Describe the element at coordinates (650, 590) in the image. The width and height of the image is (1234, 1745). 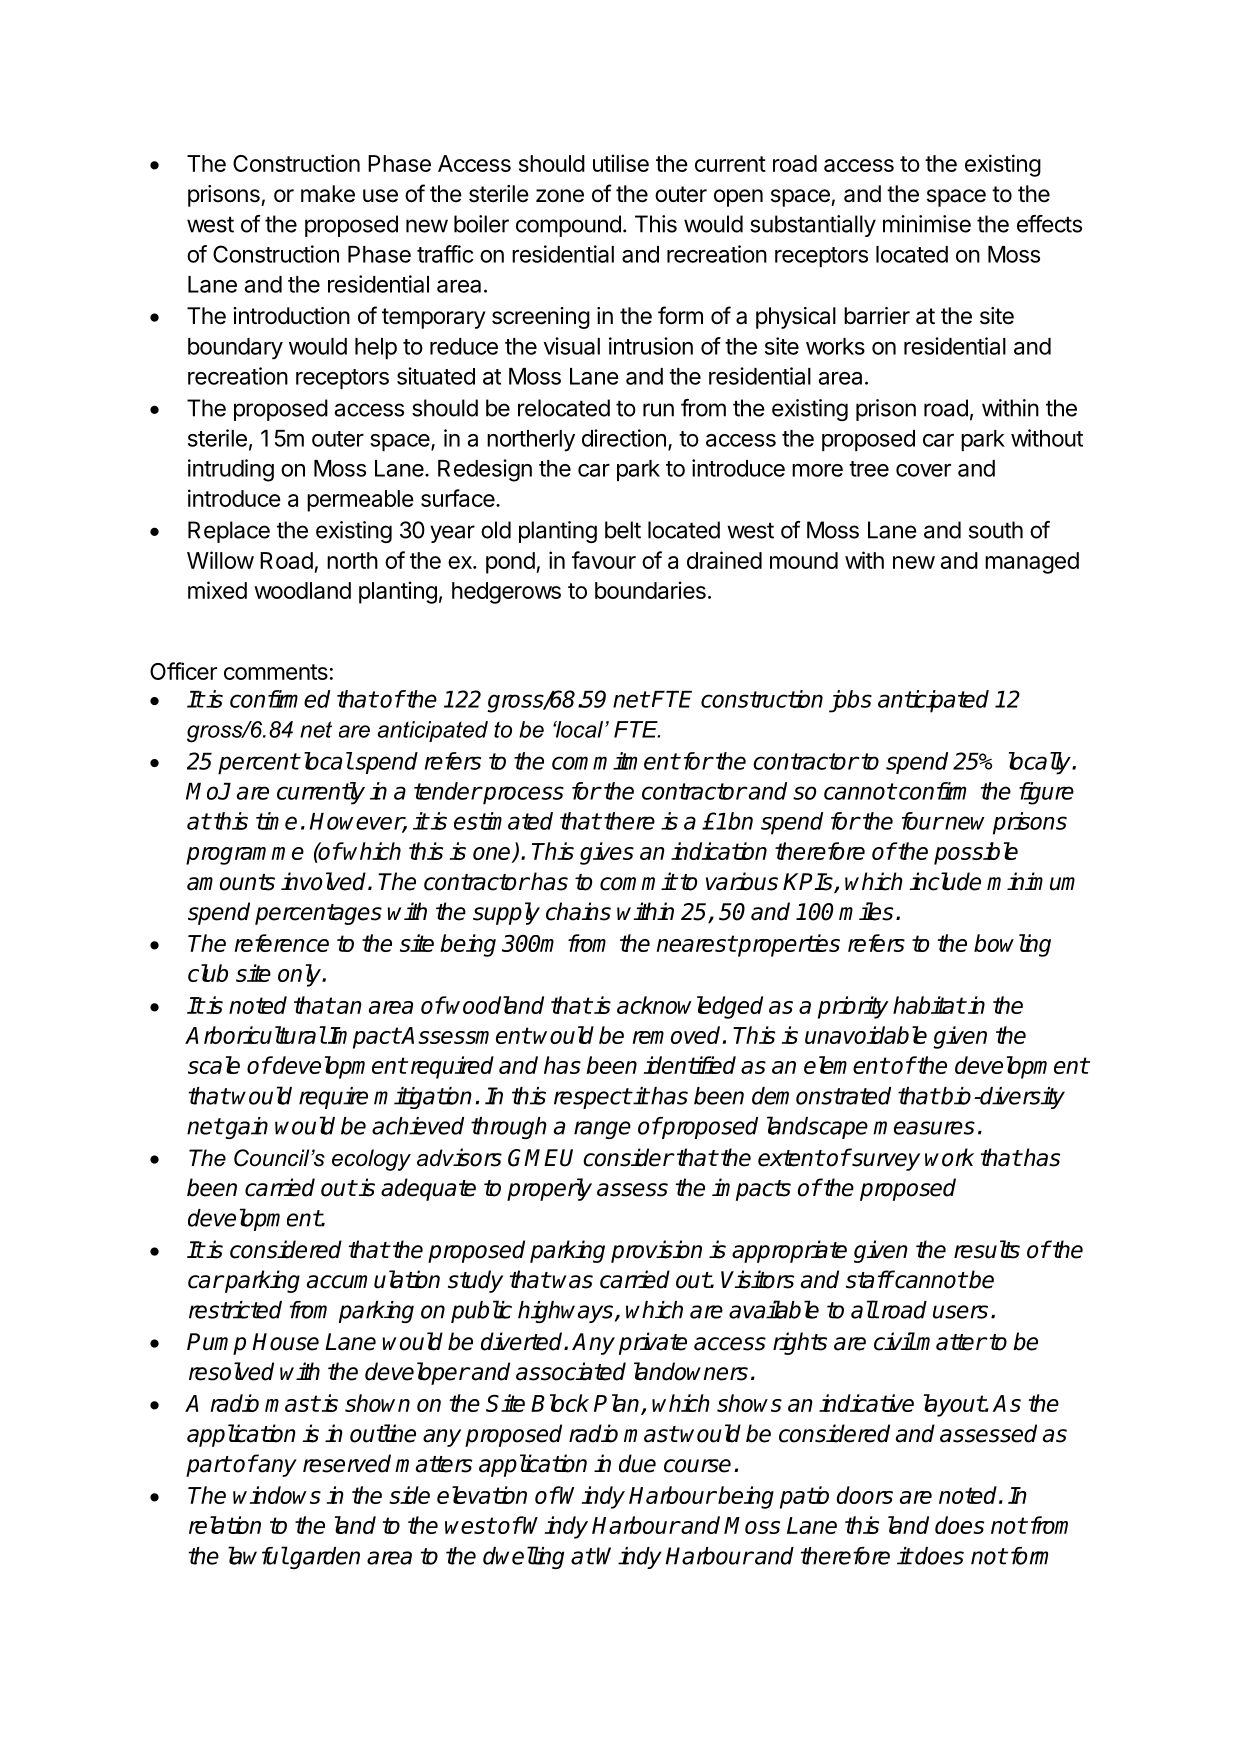
I see `boundaries` at that location.
